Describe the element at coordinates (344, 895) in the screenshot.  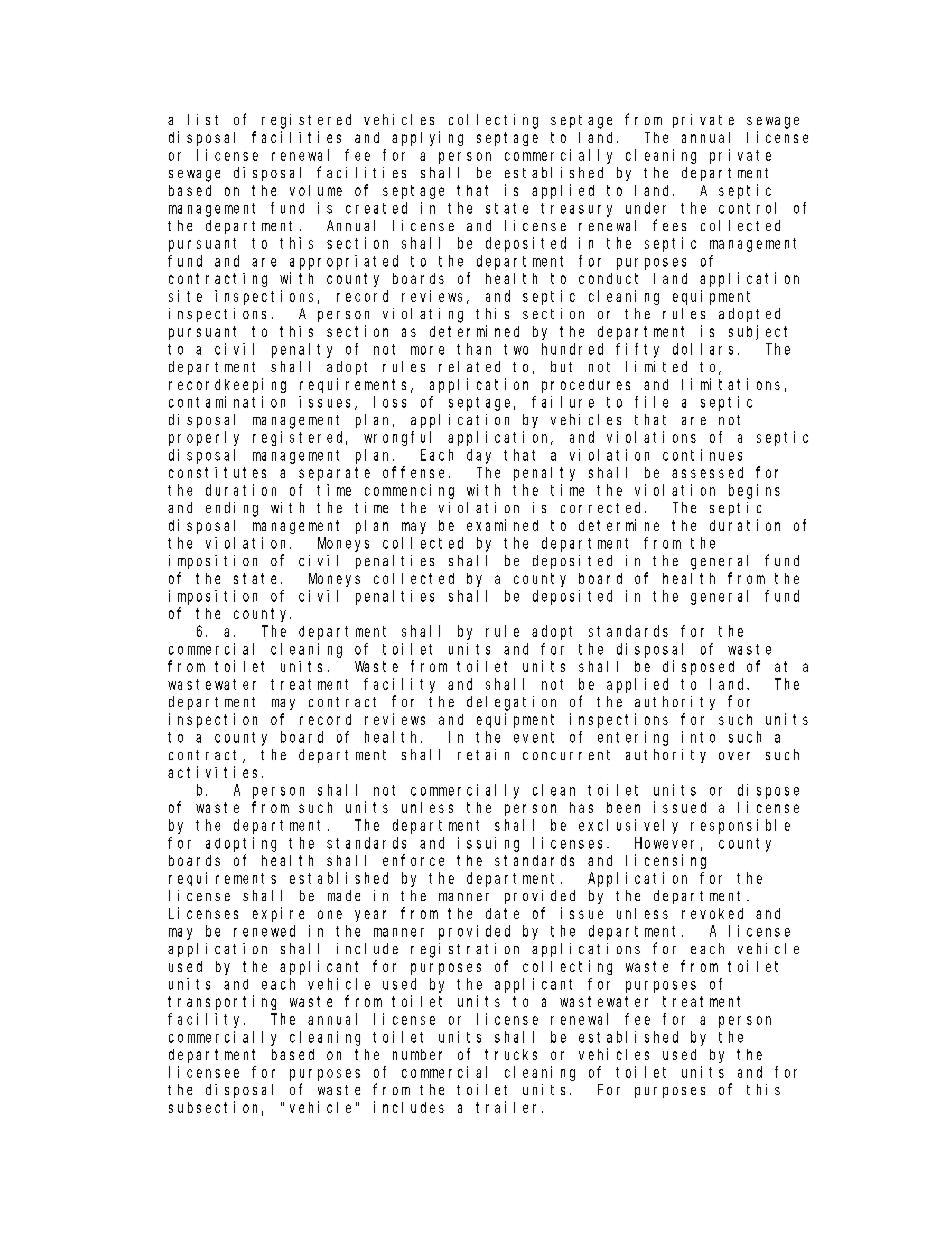
I see `made` at that location.
